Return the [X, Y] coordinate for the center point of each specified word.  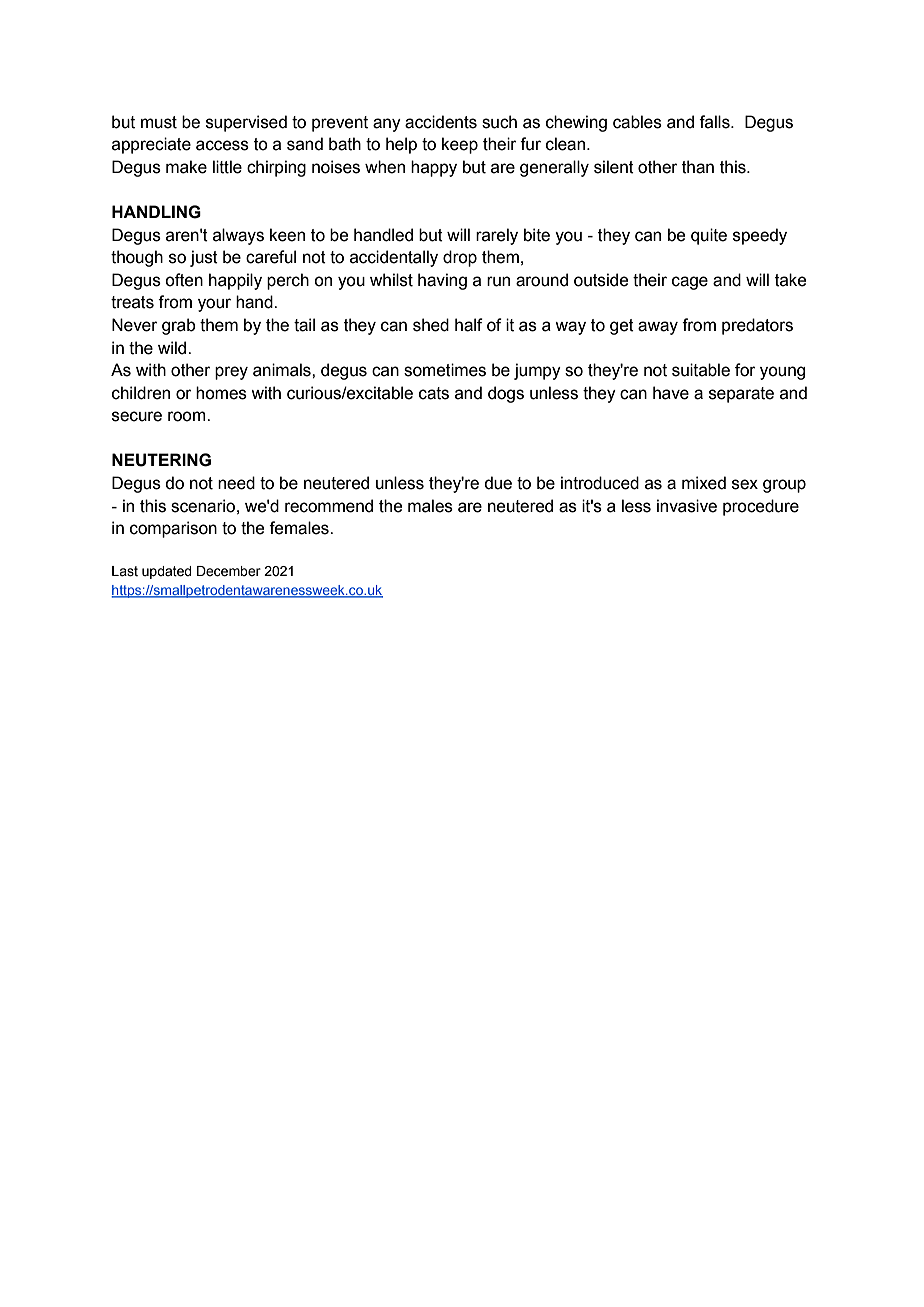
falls [715, 122]
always [238, 236]
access [222, 145]
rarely [497, 236]
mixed [704, 483]
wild [173, 348]
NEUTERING [161, 460]
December [229, 571]
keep [460, 145]
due [498, 483]
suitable [701, 370]
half [469, 325]
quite [709, 236]
